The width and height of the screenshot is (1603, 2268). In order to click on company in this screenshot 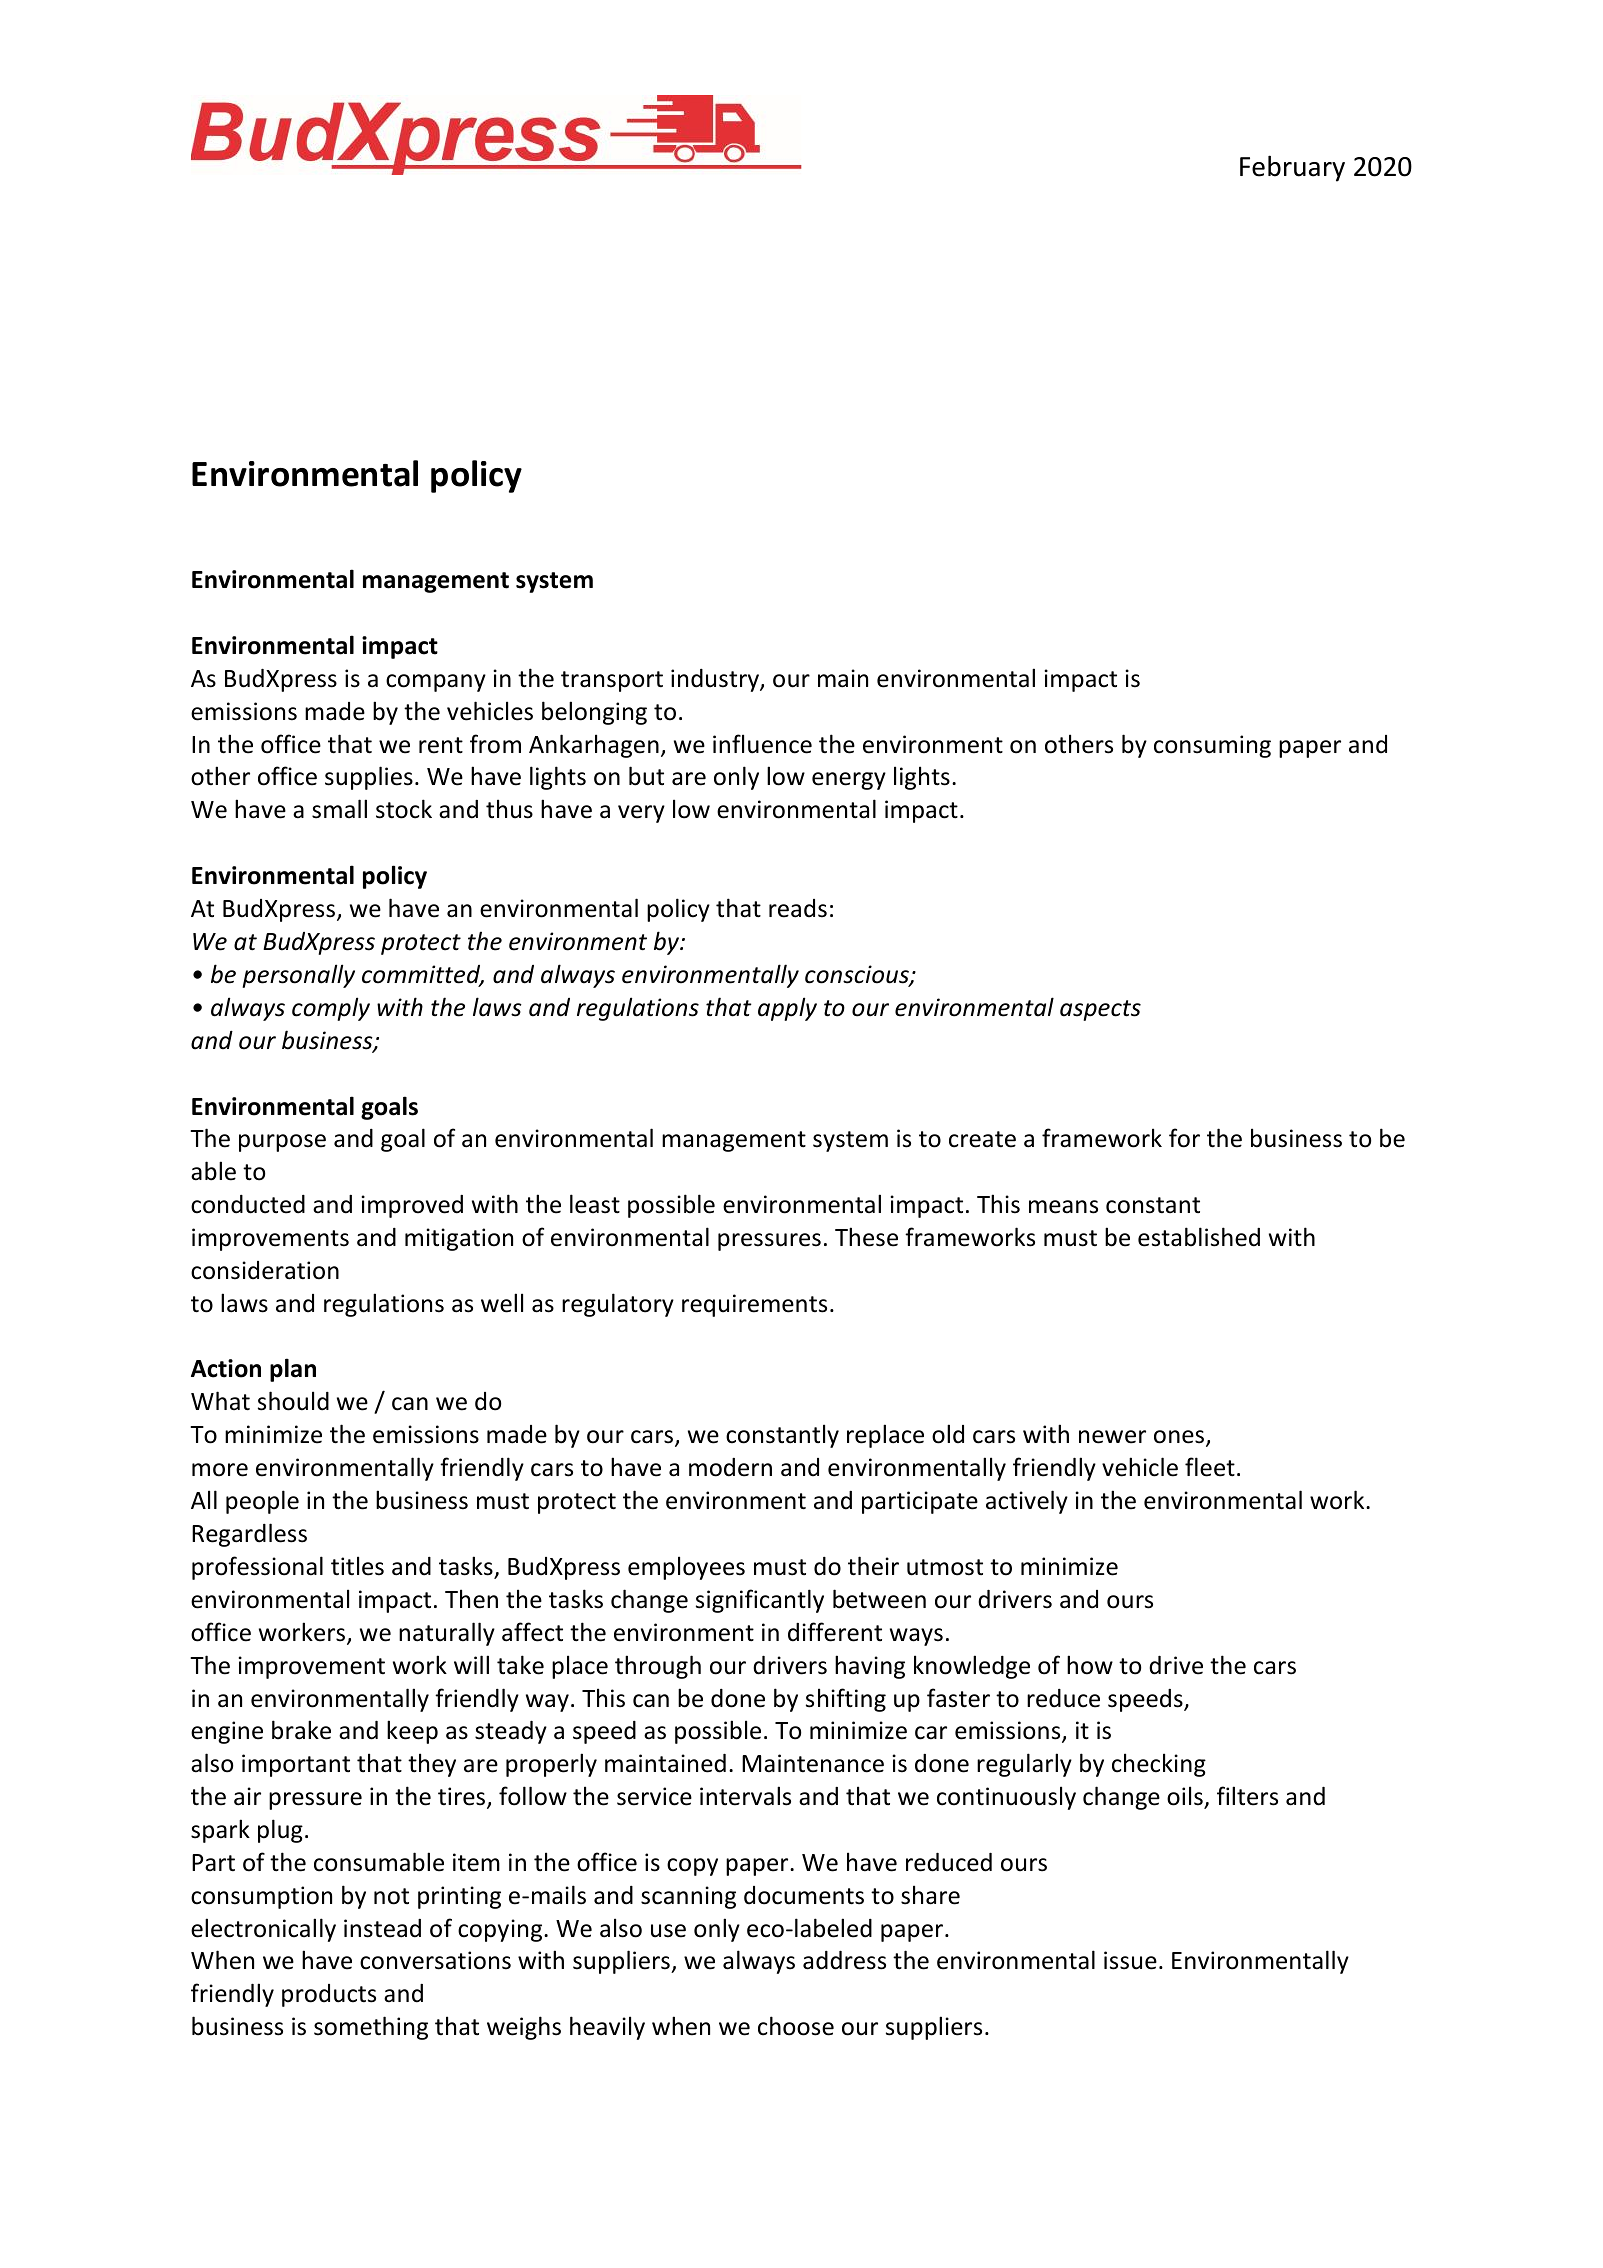, I will do `click(436, 683)`.
